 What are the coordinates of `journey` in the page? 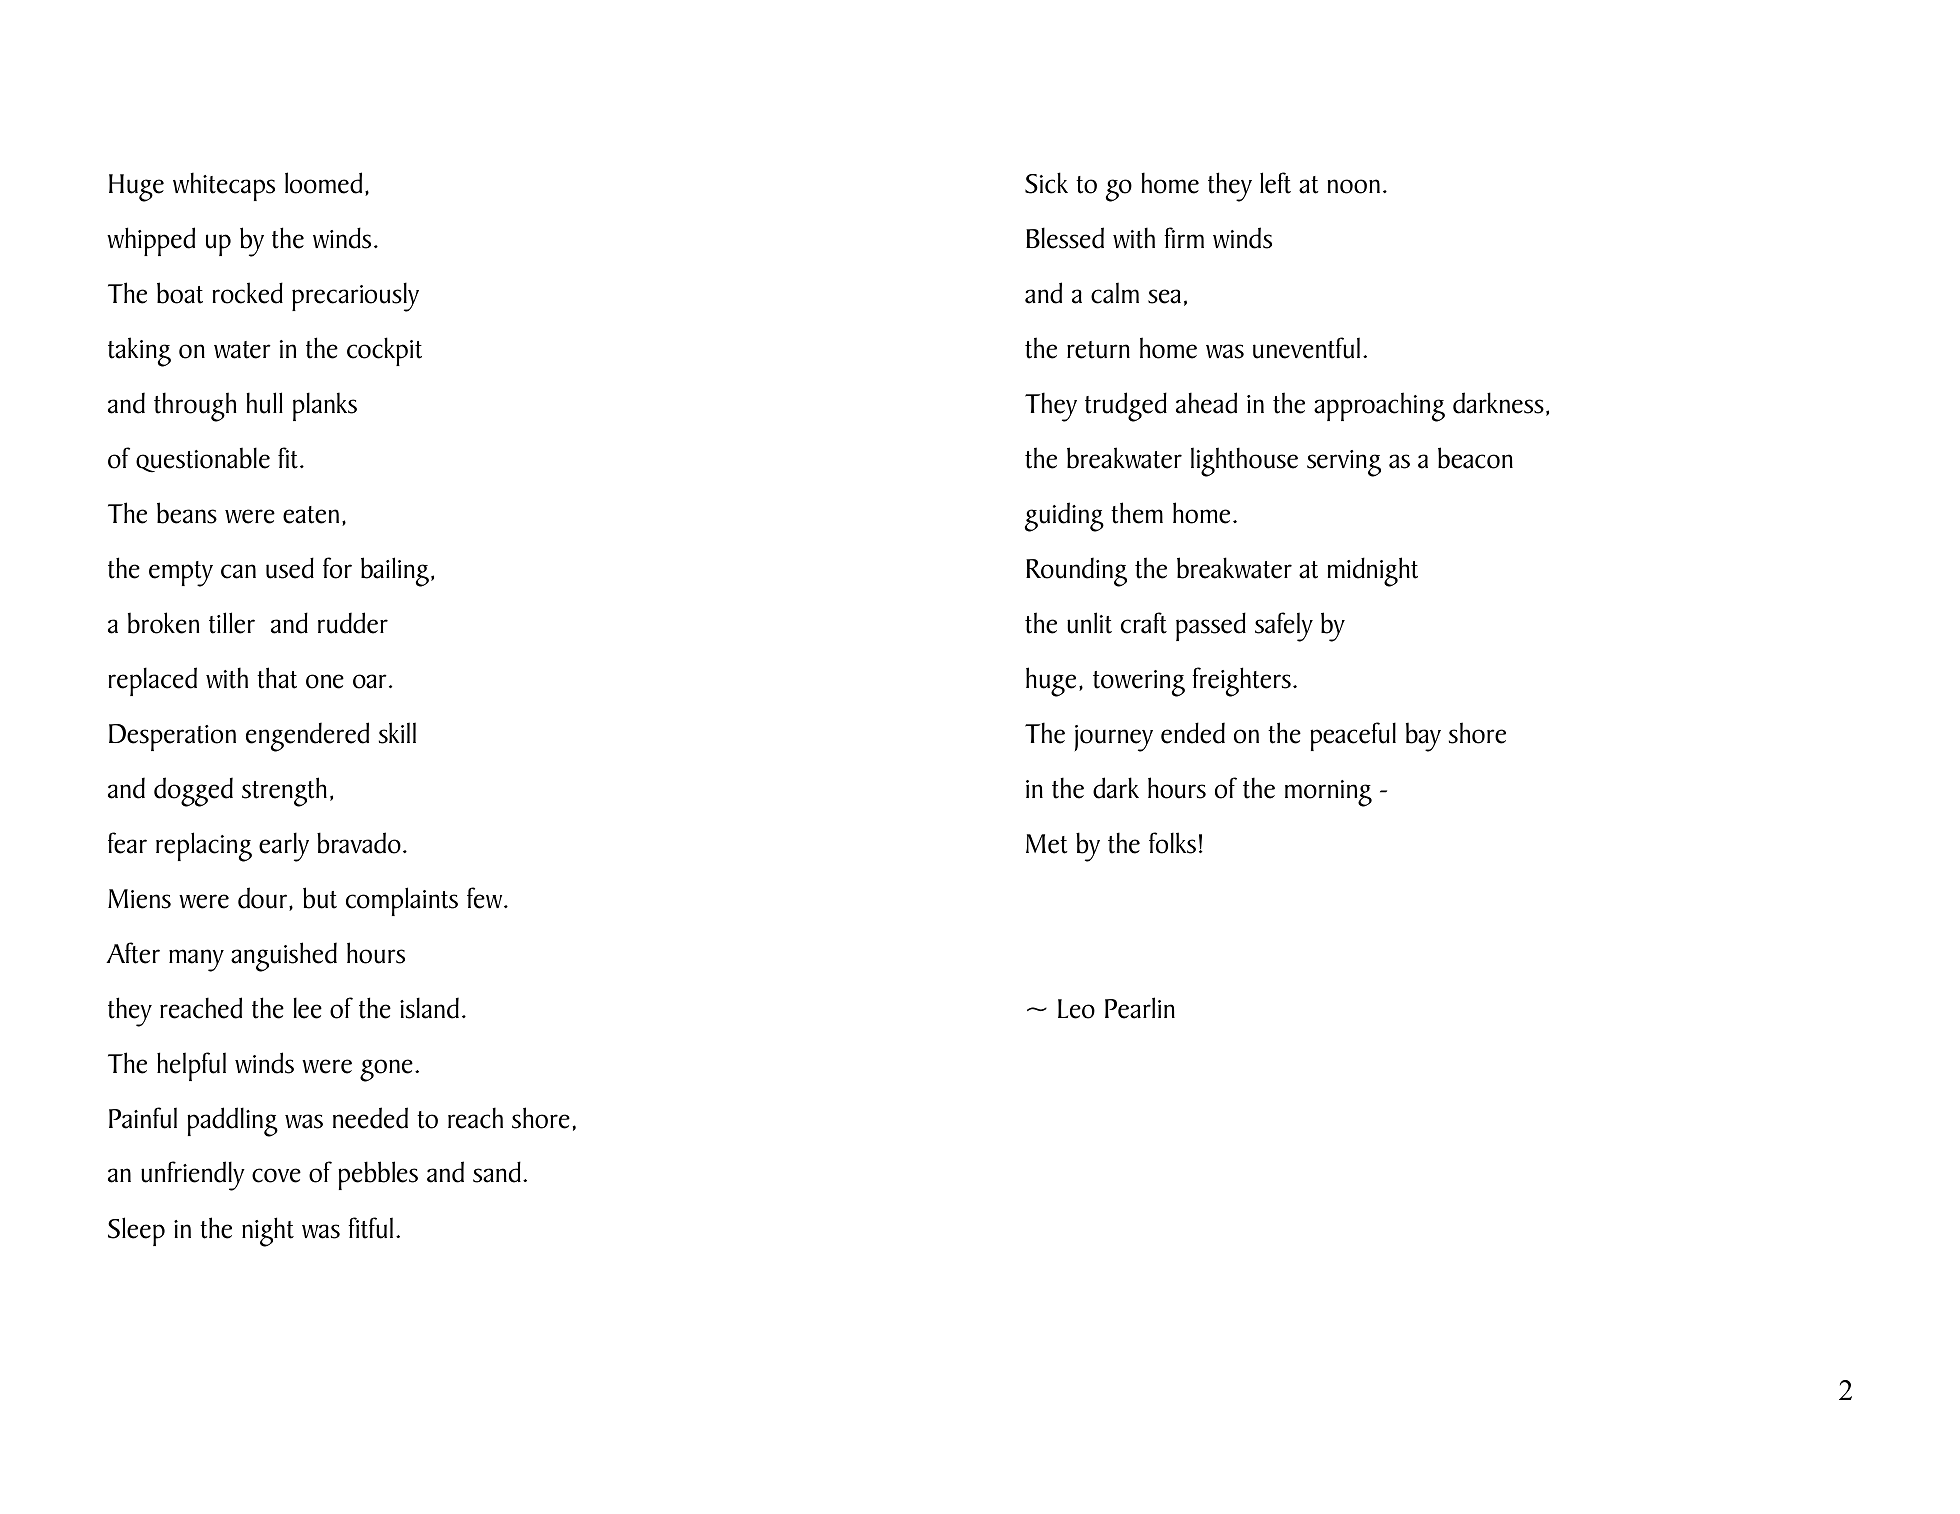 It's located at (1114, 738).
